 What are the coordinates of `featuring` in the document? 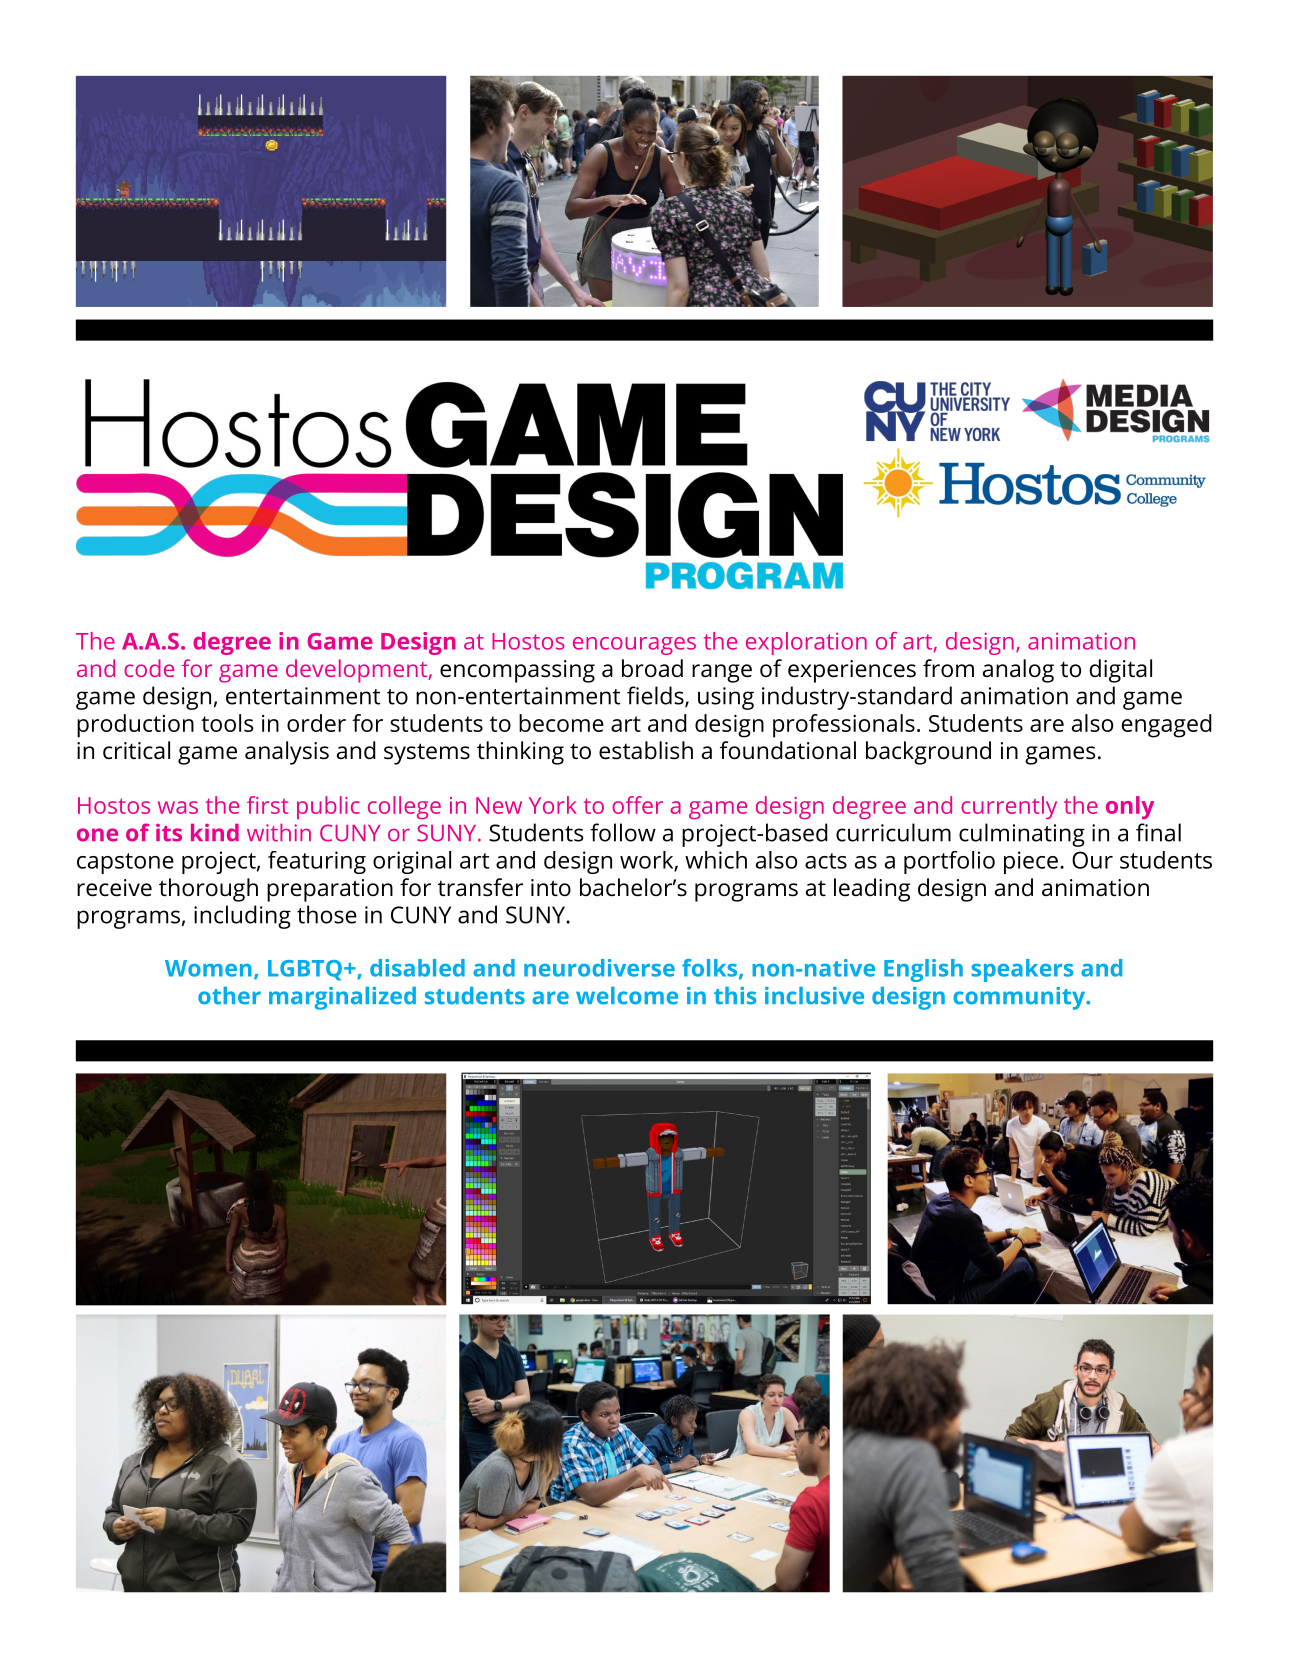 It's located at (317, 862).
